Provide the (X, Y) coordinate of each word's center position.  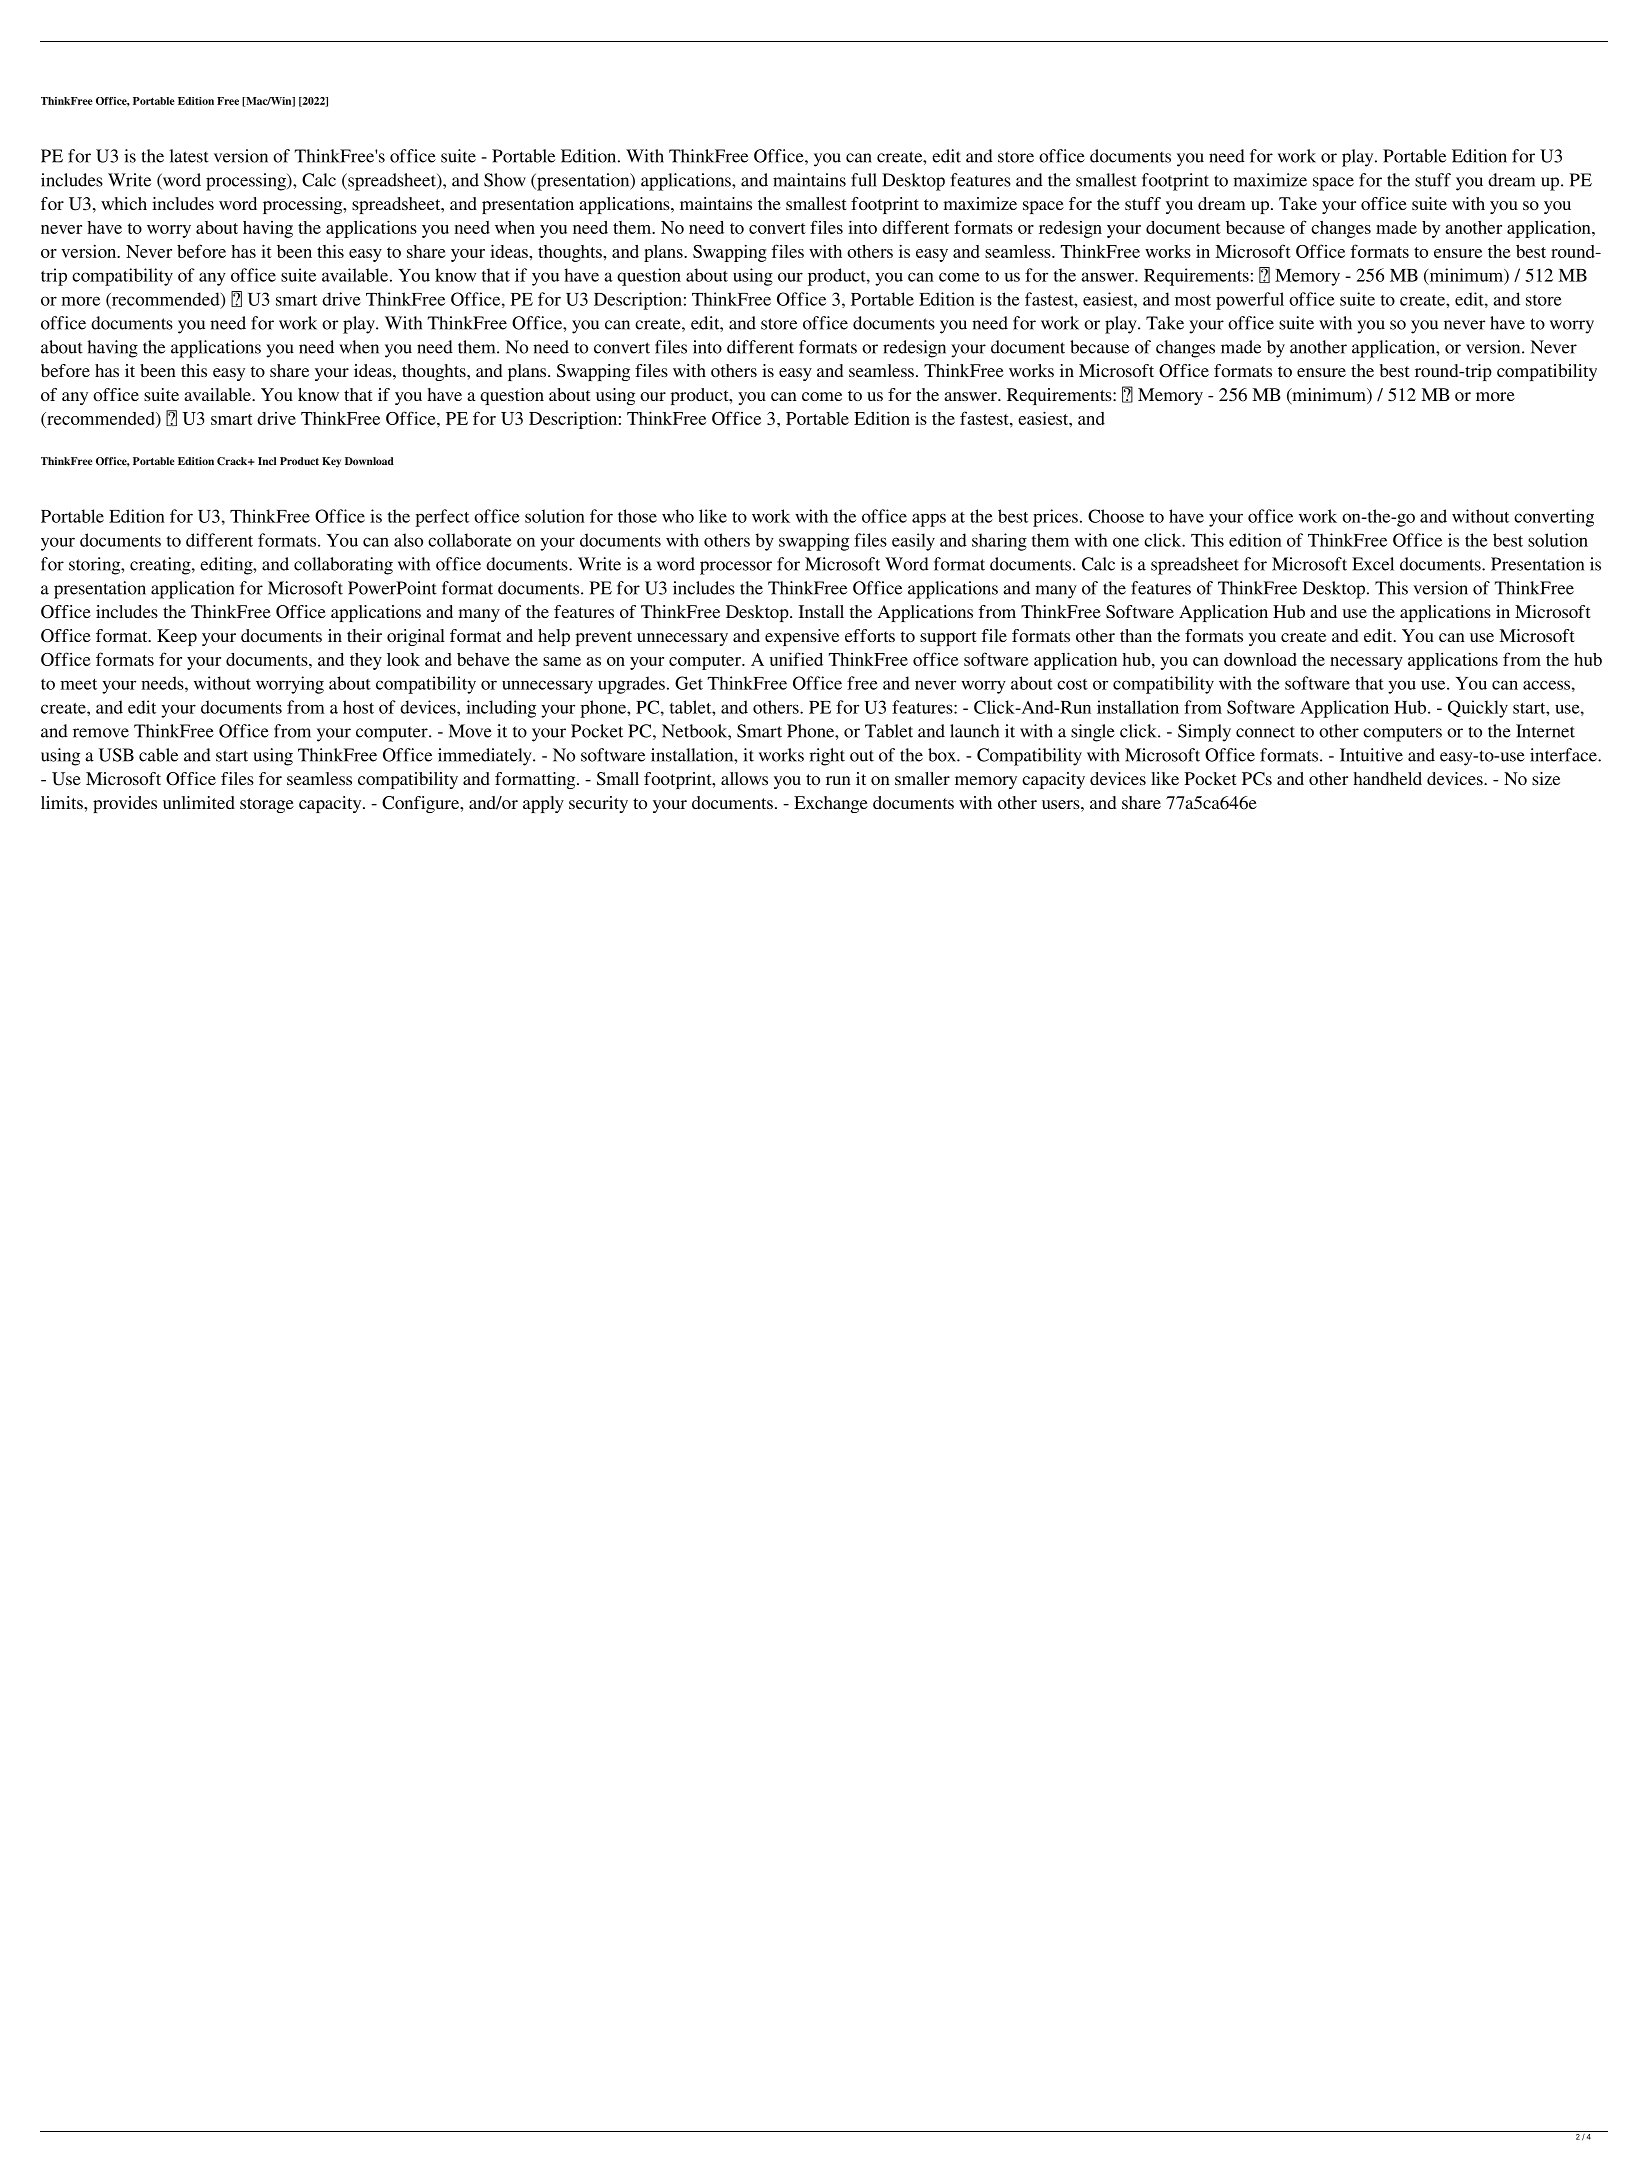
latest (189, 156)
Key (331, 462)
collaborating (343, 566)
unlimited (199, 802)
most (1193, 300)
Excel (1373, 564)
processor (736, 568)
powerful (1250, 301)
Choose (1116, 516)
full (864, 180)
